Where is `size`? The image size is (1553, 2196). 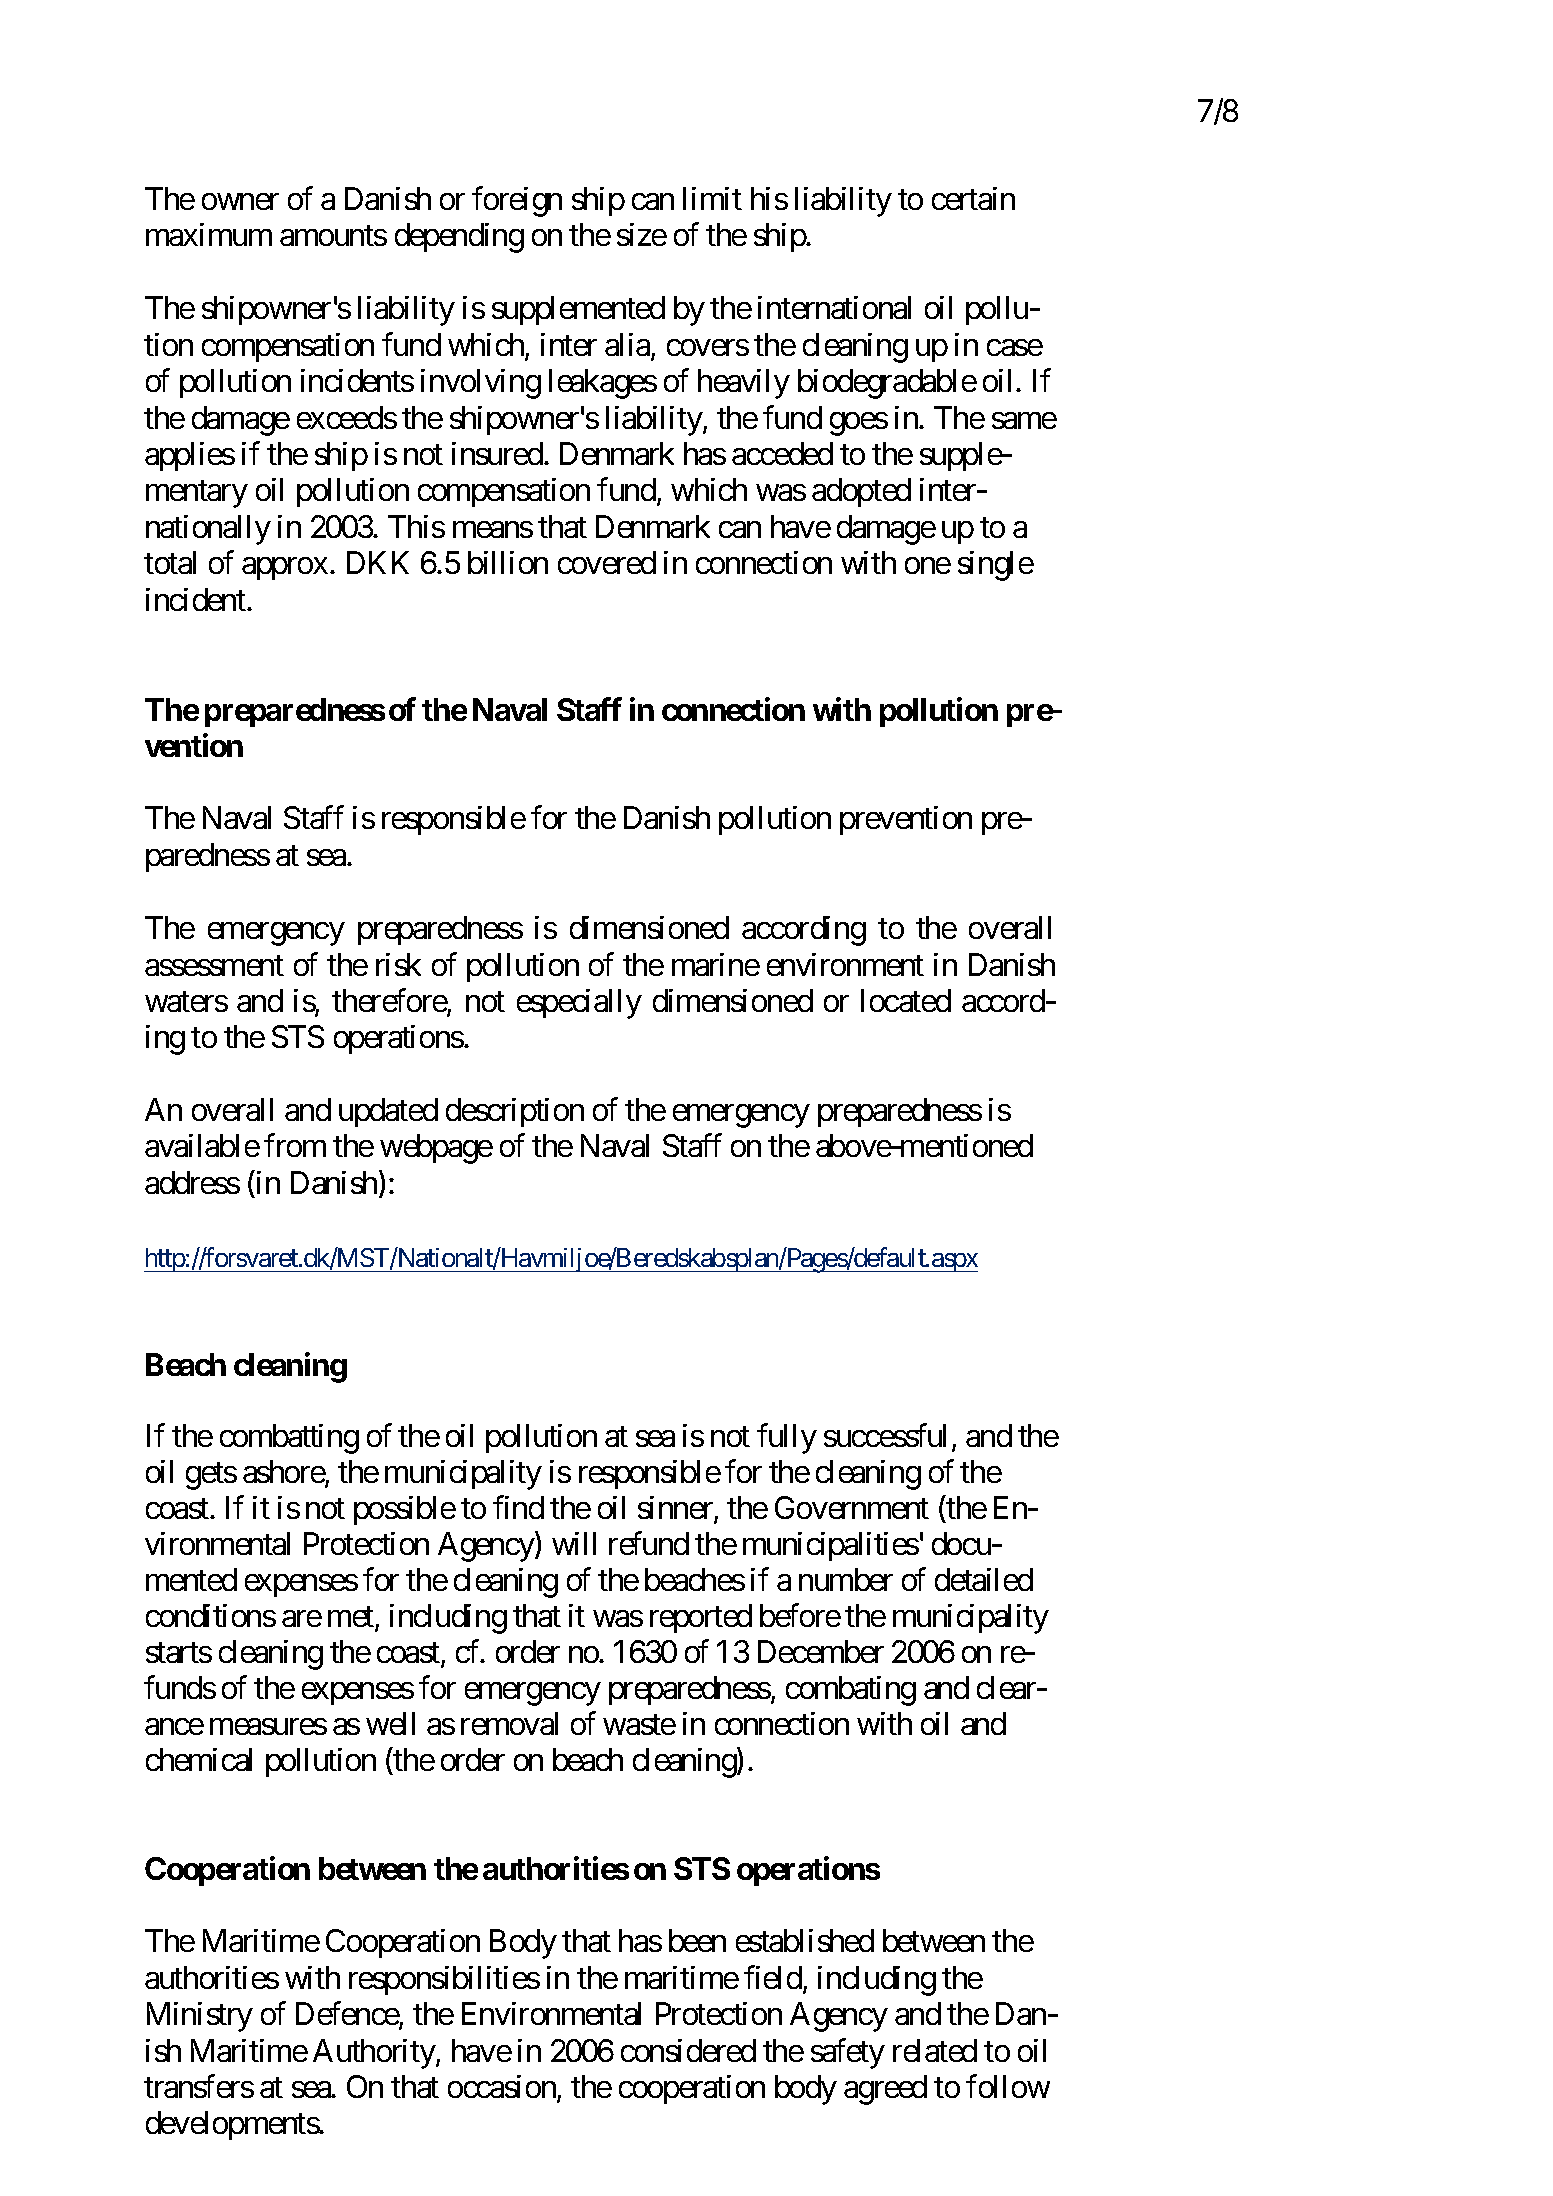
size is located at coordinates (642, 234).
